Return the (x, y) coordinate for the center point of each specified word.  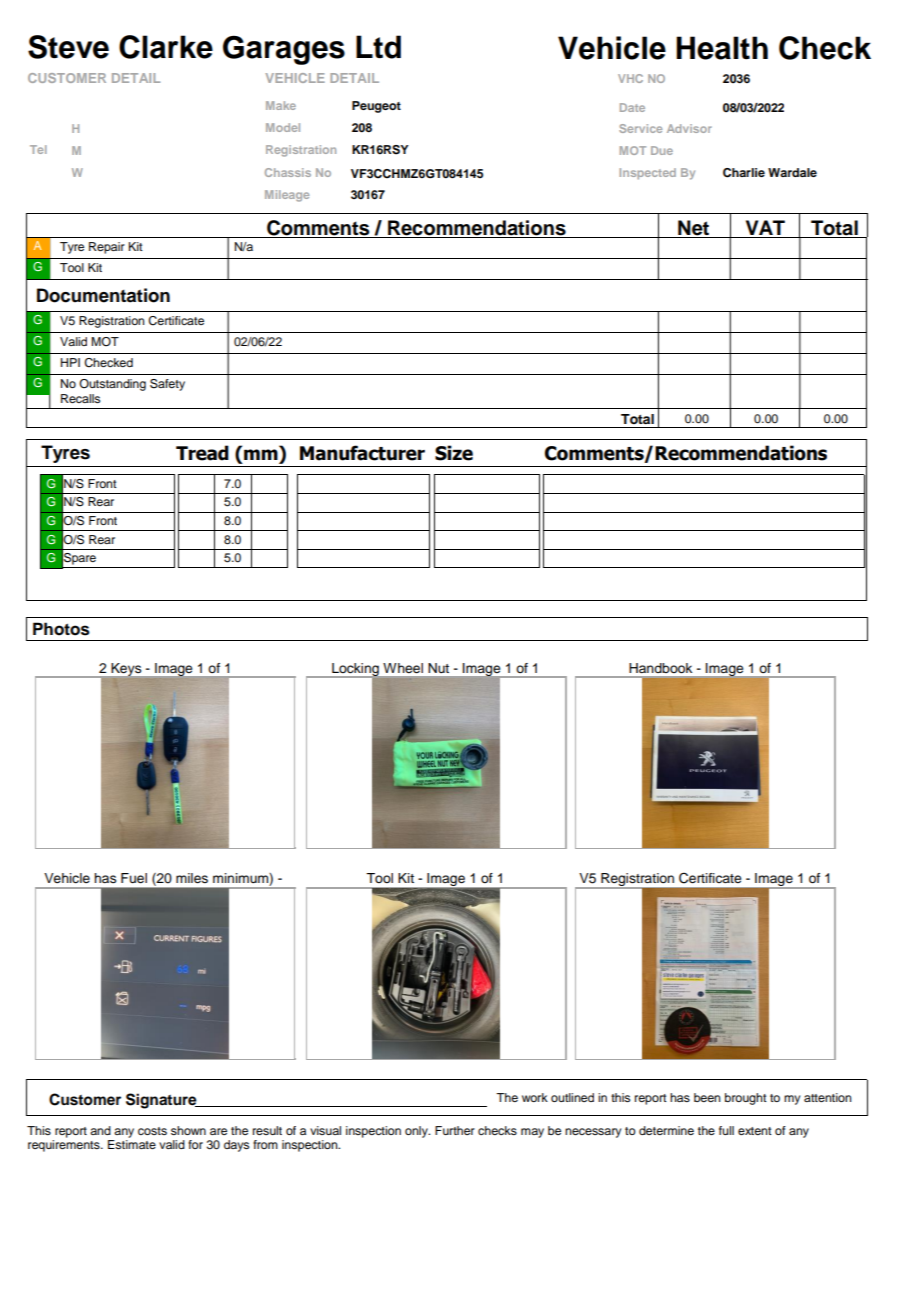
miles (192, 878)
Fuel (134, 878)
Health (722, 48)
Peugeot (376, 107)
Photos (61, 629)
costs (152, 1131)
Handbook (661, 668)
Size (454, 453)
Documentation (103, 295)
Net (694, 229)
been (707, 1097)
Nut (439, 668)
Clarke (166, 47)
